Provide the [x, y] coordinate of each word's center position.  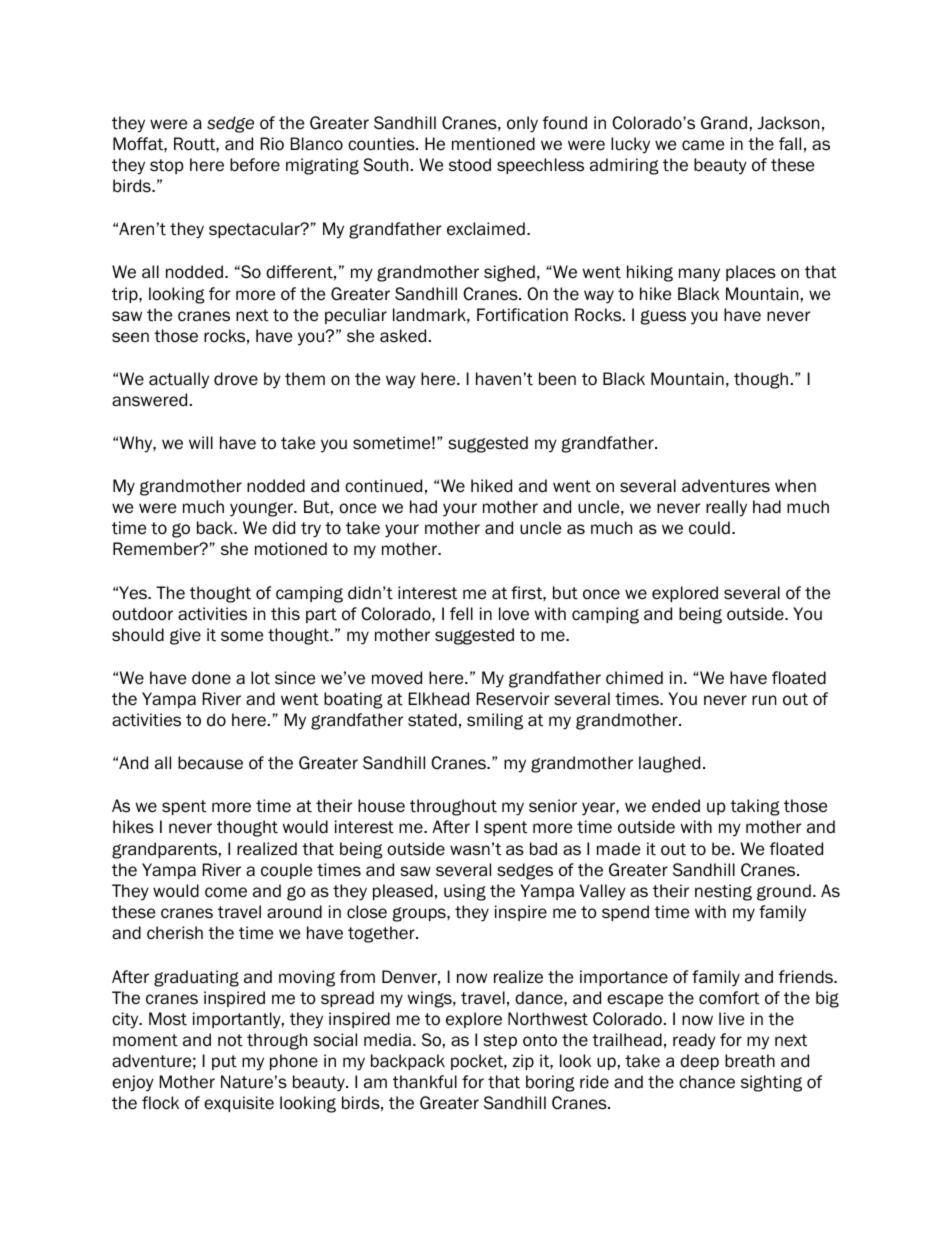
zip [523, 1062]
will [201, 442]
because [210, 763]
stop [167, 166]
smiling [495, 721]
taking [755, 807]
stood [470, 165]
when [795, 486]
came [703, 145]
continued [383, 486]
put [224, 1062]
